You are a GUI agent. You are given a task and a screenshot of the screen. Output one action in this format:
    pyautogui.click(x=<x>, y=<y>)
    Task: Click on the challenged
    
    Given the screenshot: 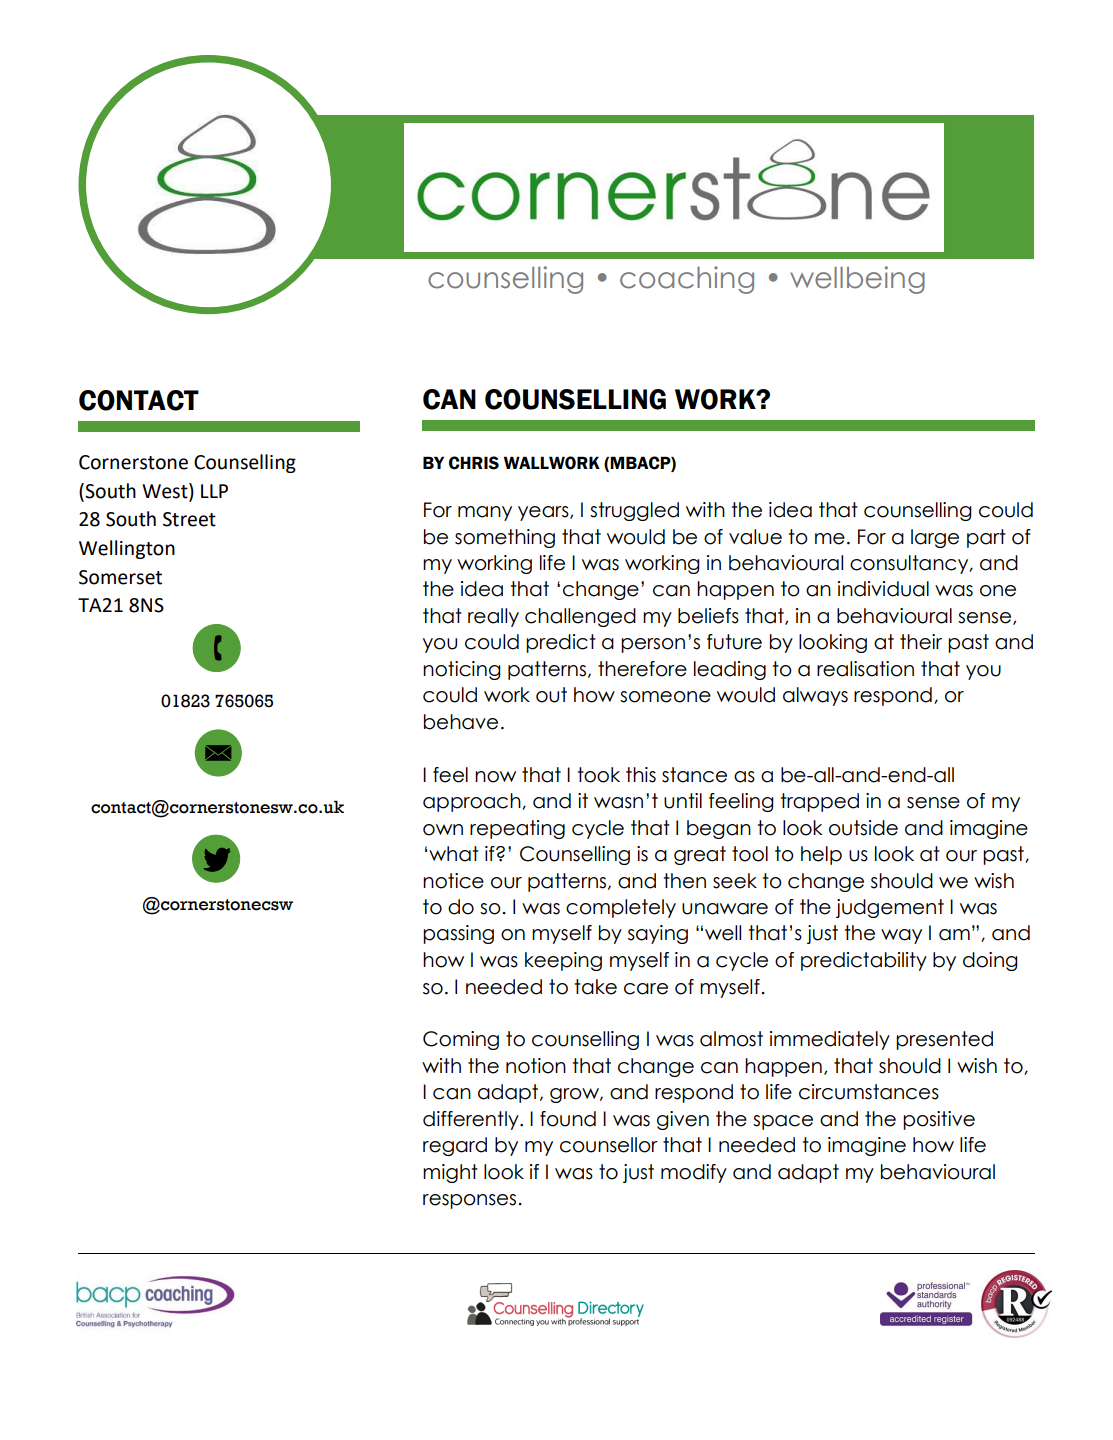 What is the action you would take?
    pyautogui.click(x=580, y=617)
